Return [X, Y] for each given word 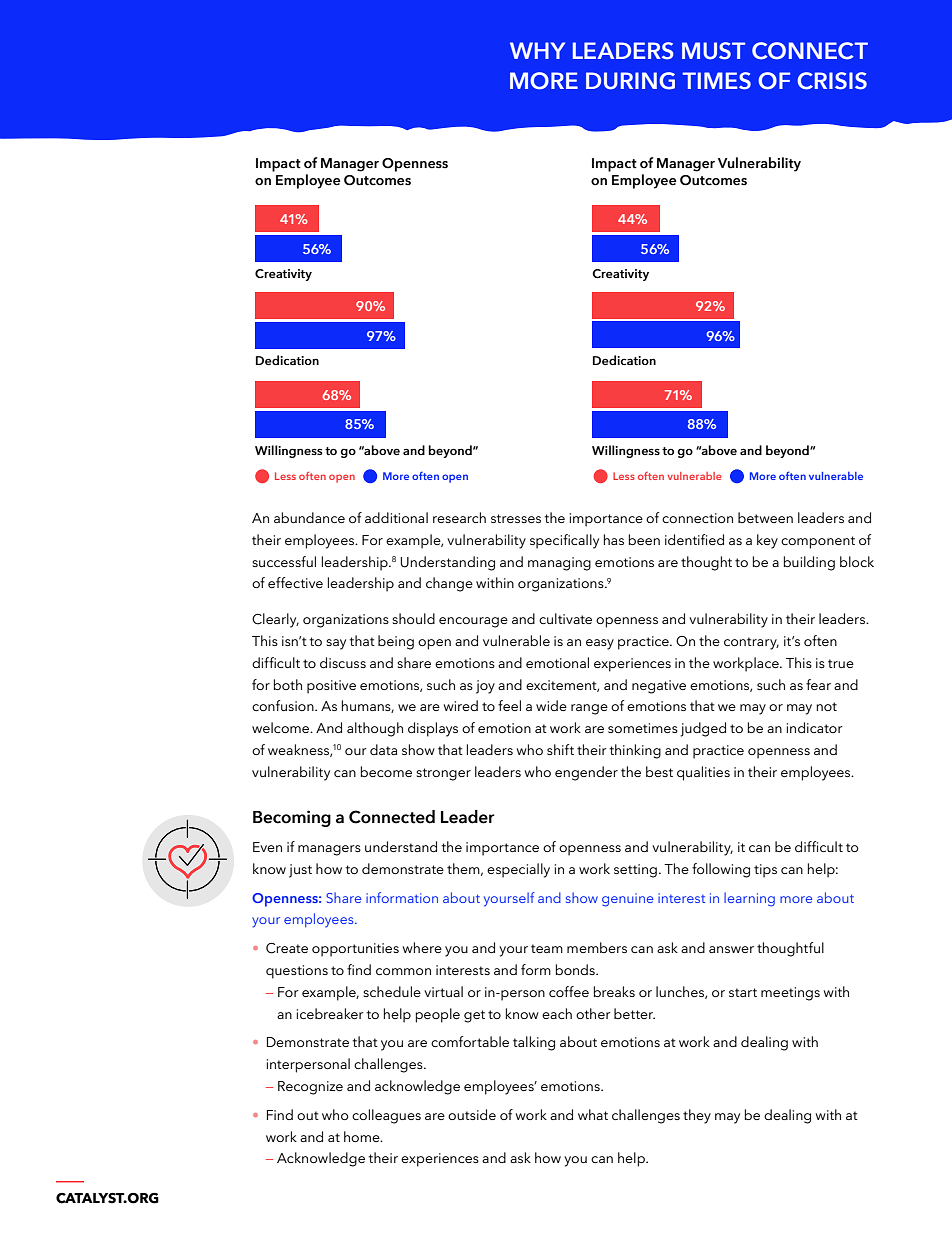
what [593, 1114]
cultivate [565, 618]
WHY [537, 50]
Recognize [310, 1088]
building [809, 563]
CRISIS [832, 81]
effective [295, 582]
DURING [630, 81]
